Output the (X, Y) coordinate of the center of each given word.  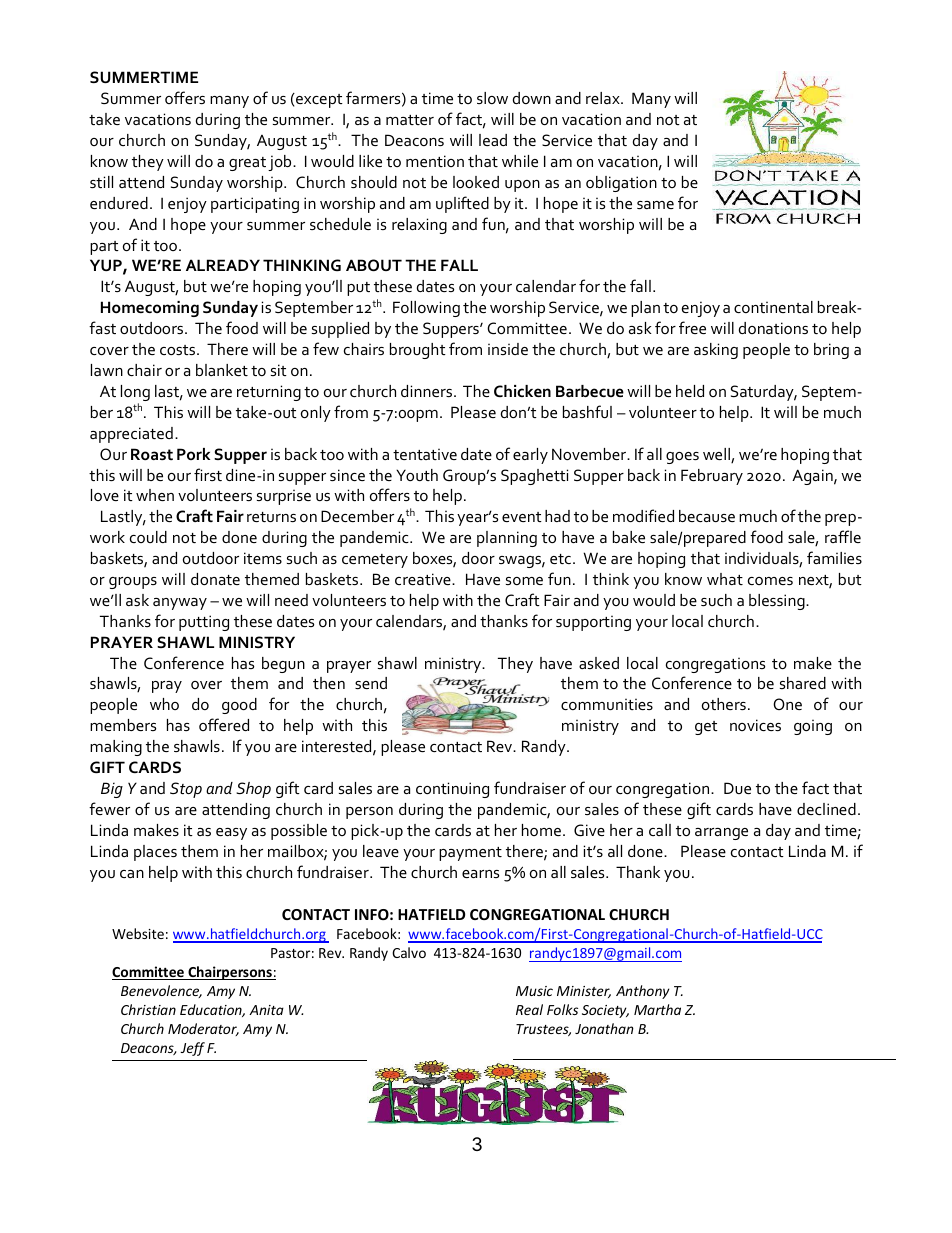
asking (716, 351)
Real (529, 1009)
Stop (186, 790)
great (247, 164)
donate (215, 579)
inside (508, 349)
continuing (452, 790)
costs (179, 350)
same (655, 205)
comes (770, 581)
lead (493, 140)
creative (424, 579)
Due (737, 788)
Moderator (203, 1029)
